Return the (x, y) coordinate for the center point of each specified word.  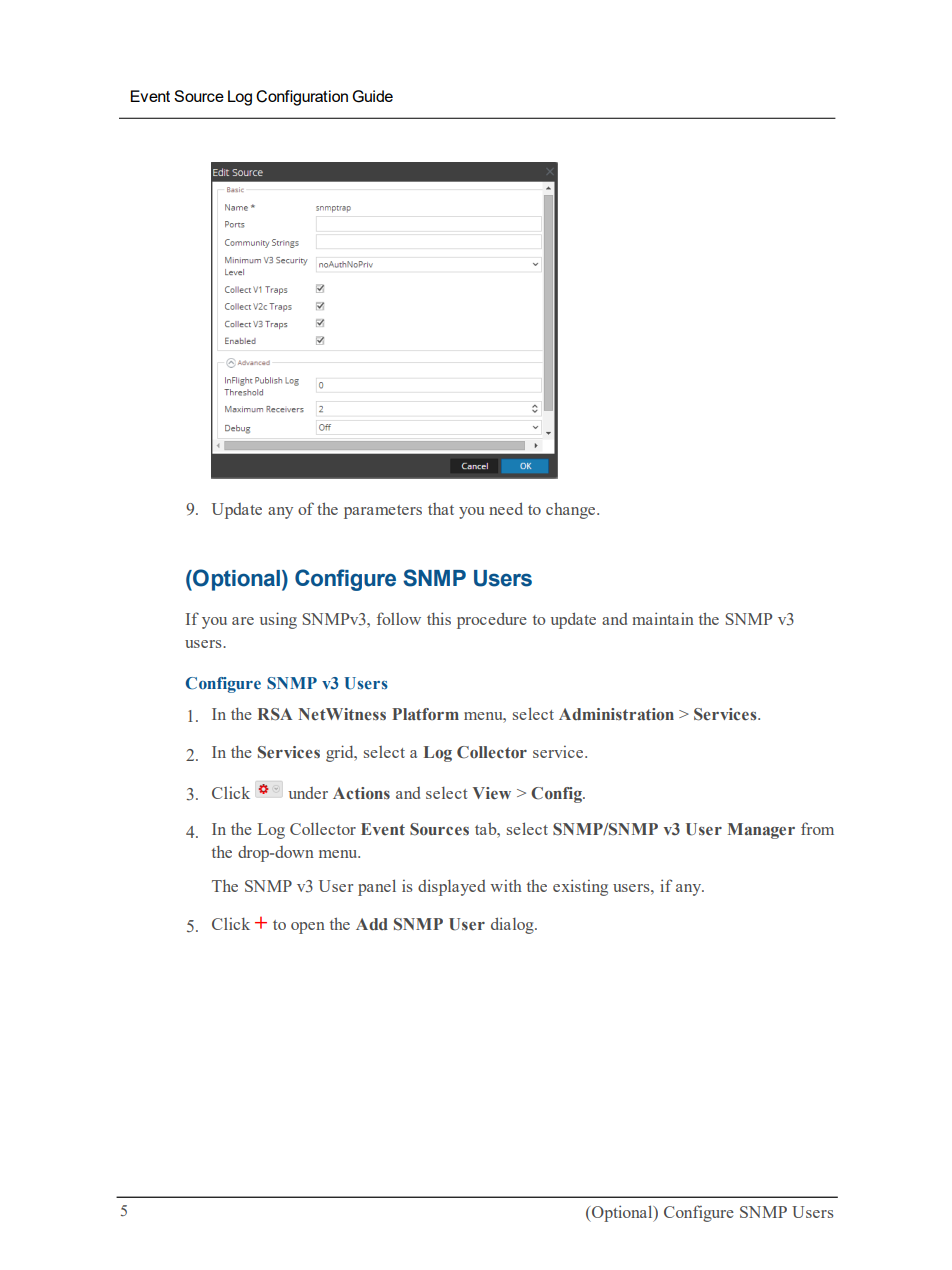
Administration (616, 714)
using (278, 620)
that (441, 509)
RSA (275, 714)
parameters (383, 512)
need (506, 508)
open (308, 928)
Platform (425, 714)
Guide (372, 96)
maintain (663, 618)
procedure (492, 620)
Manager (761, 831)
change (572, 510)
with (506, 885)
